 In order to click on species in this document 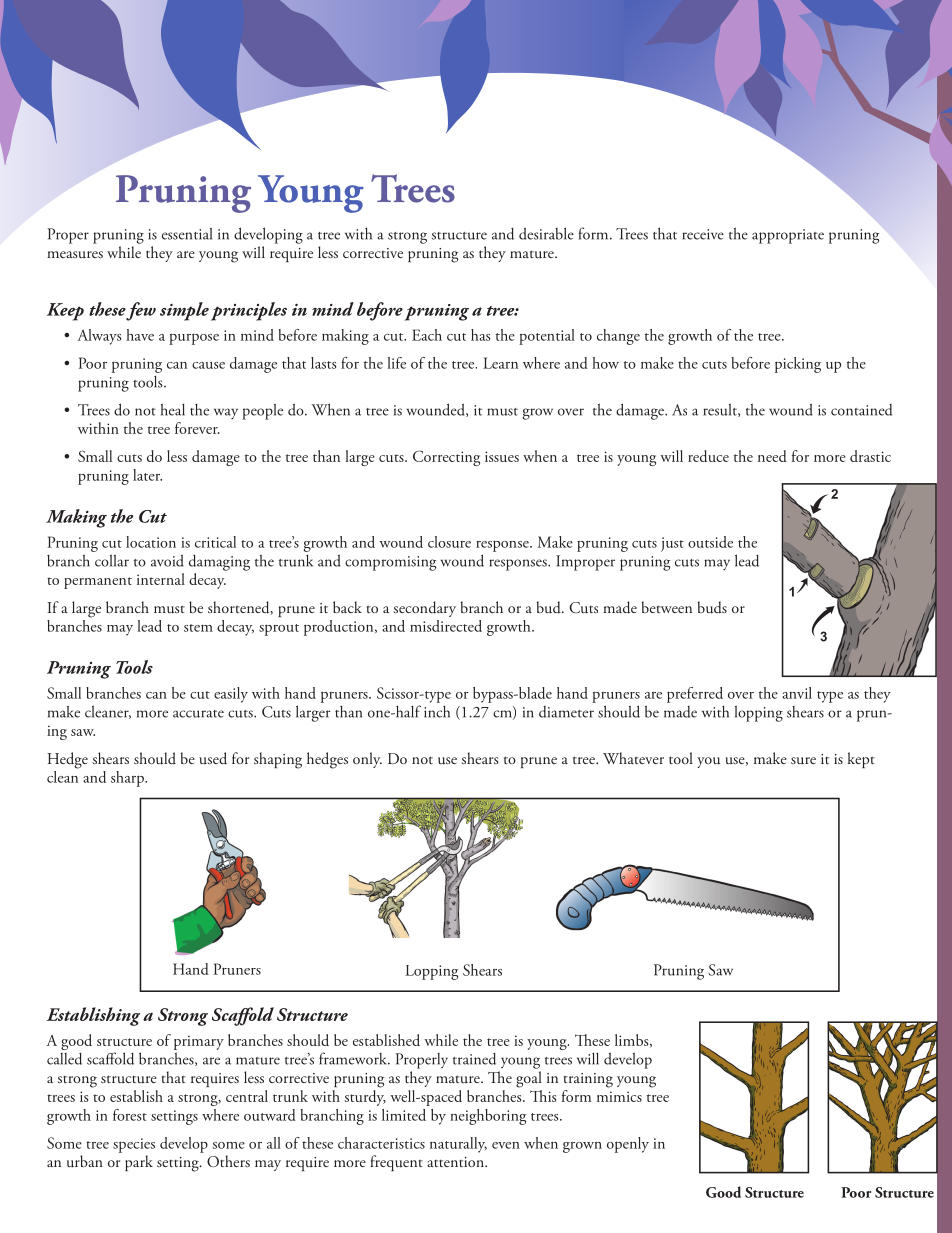, I will do `click(134, 1145)`.
